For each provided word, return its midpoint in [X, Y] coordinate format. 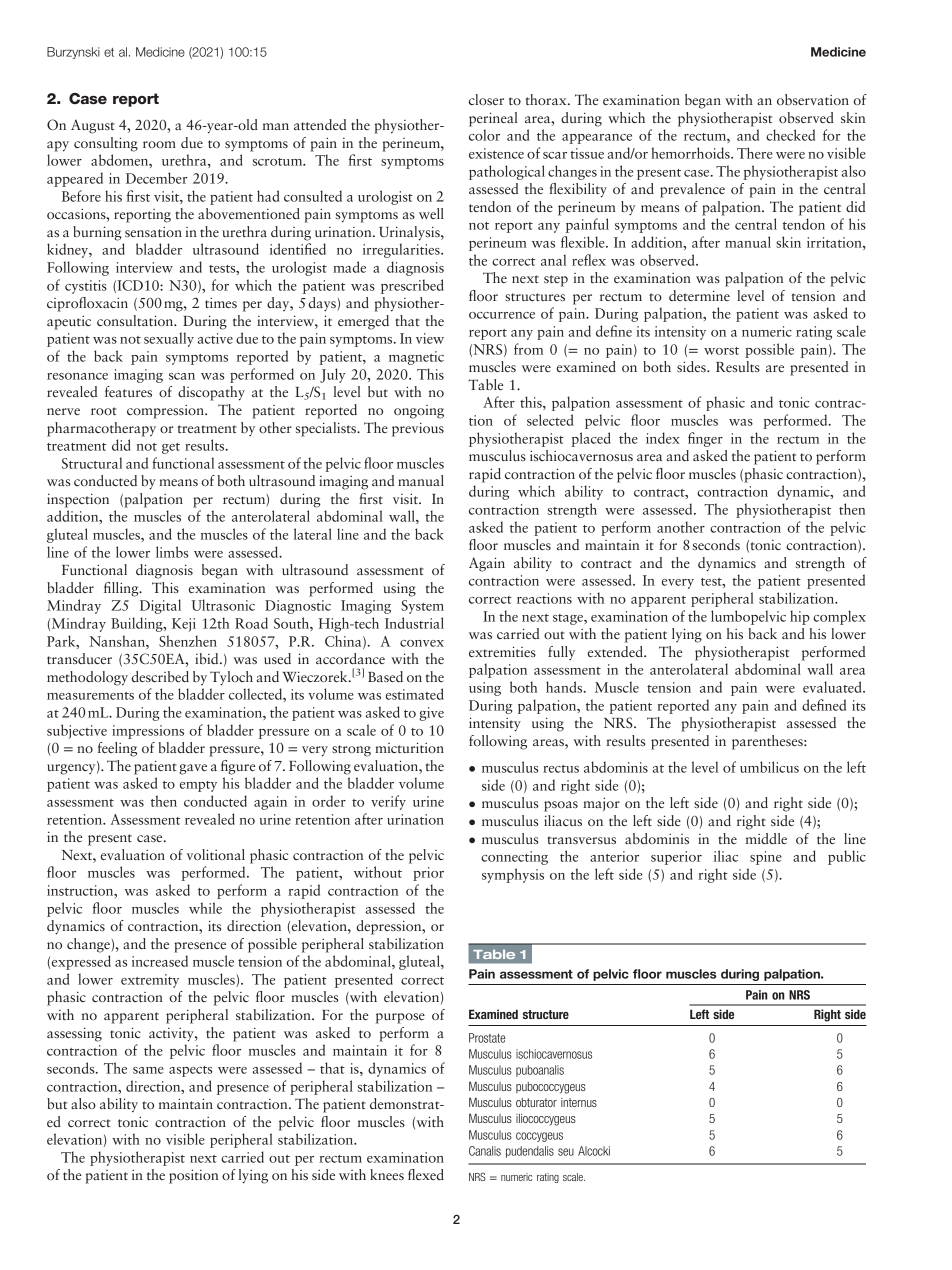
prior [428, 874]
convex [422, 643]
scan [182, 376]
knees [387, 1174]
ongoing [419, 412]
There [755, 153]
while [205, 908]
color [484, 135]
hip [800, 617]
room [159, 144]
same [148, 1070]
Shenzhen [188, 641]
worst [721, 351]
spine [766, 858]
